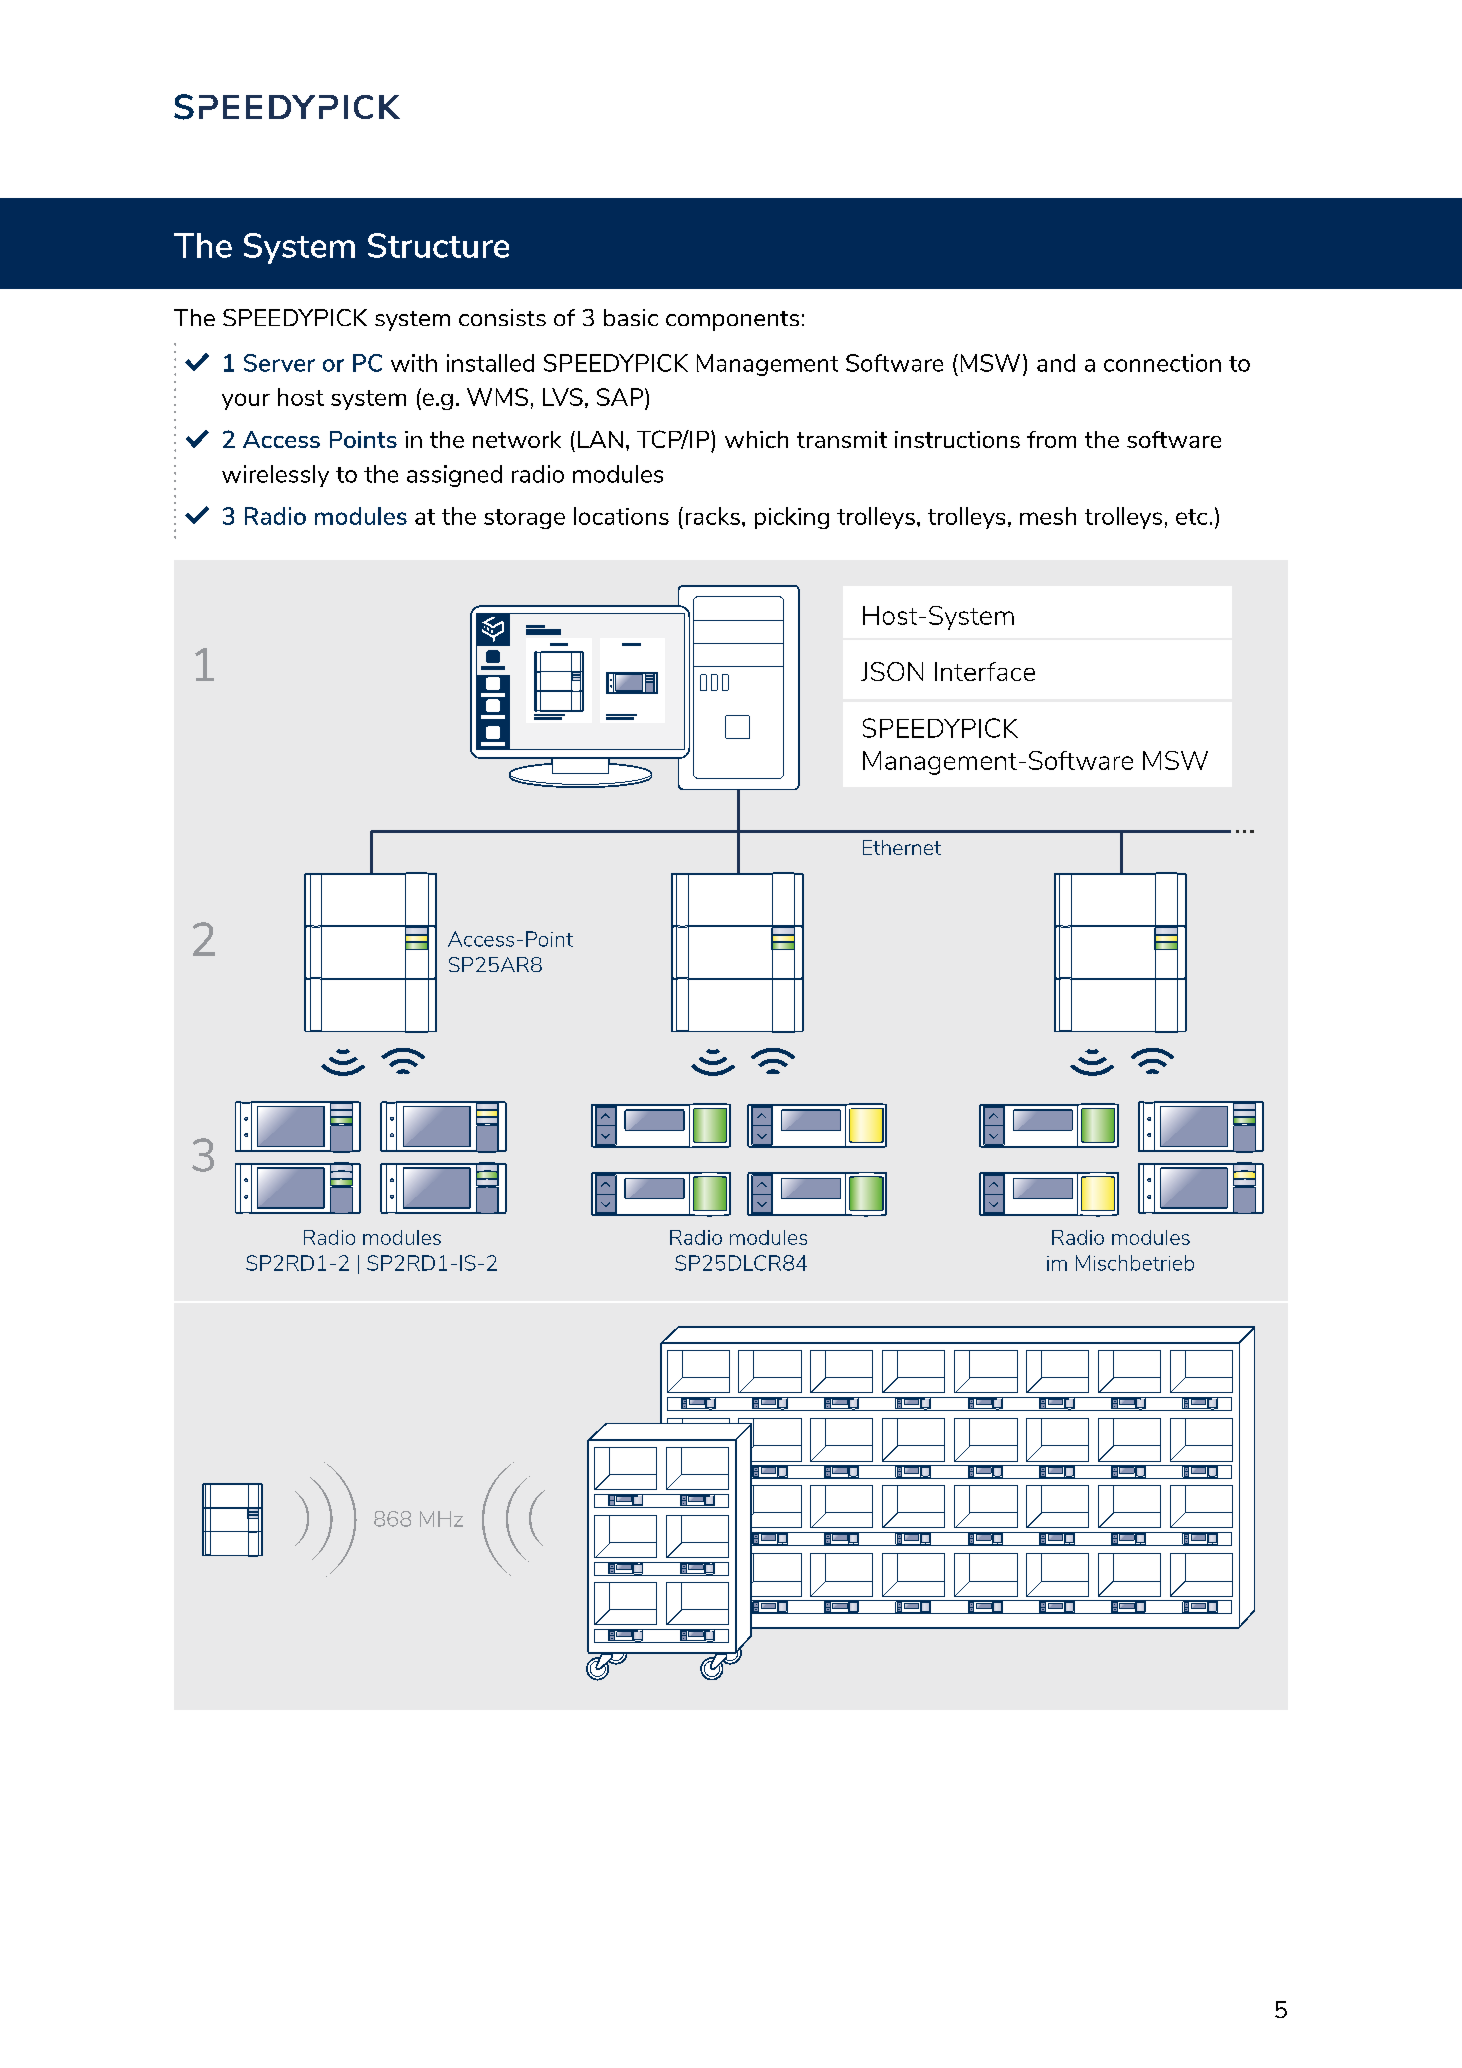 The height and width of the page is (2068, 1462). Describe the element at coordinates (438, 245) in the page. I see `Structure` at that location.
